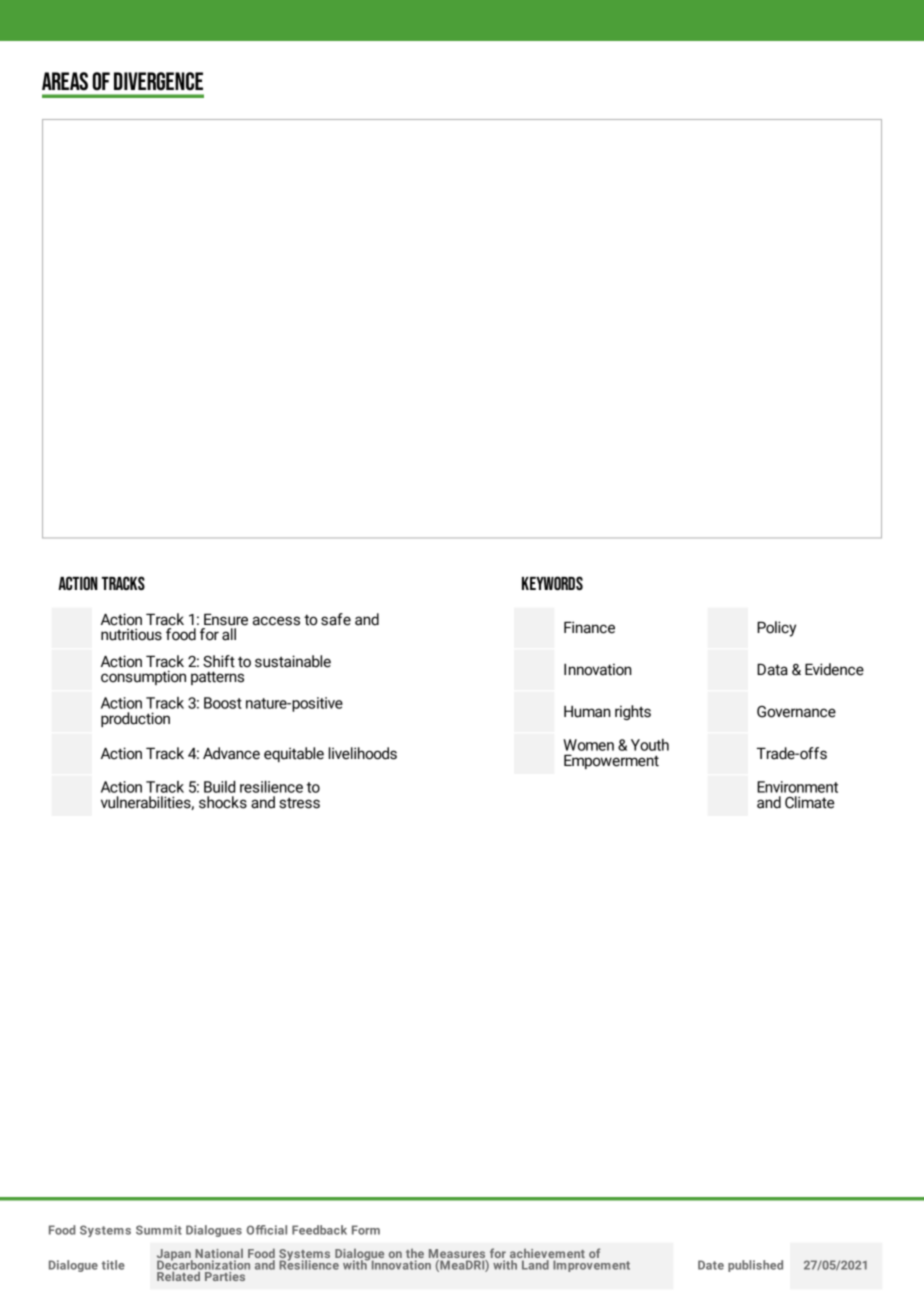 Image resolution: width=924 pixels, height=1308 pixels. I want to click on Summit, so click(159, 1230).
